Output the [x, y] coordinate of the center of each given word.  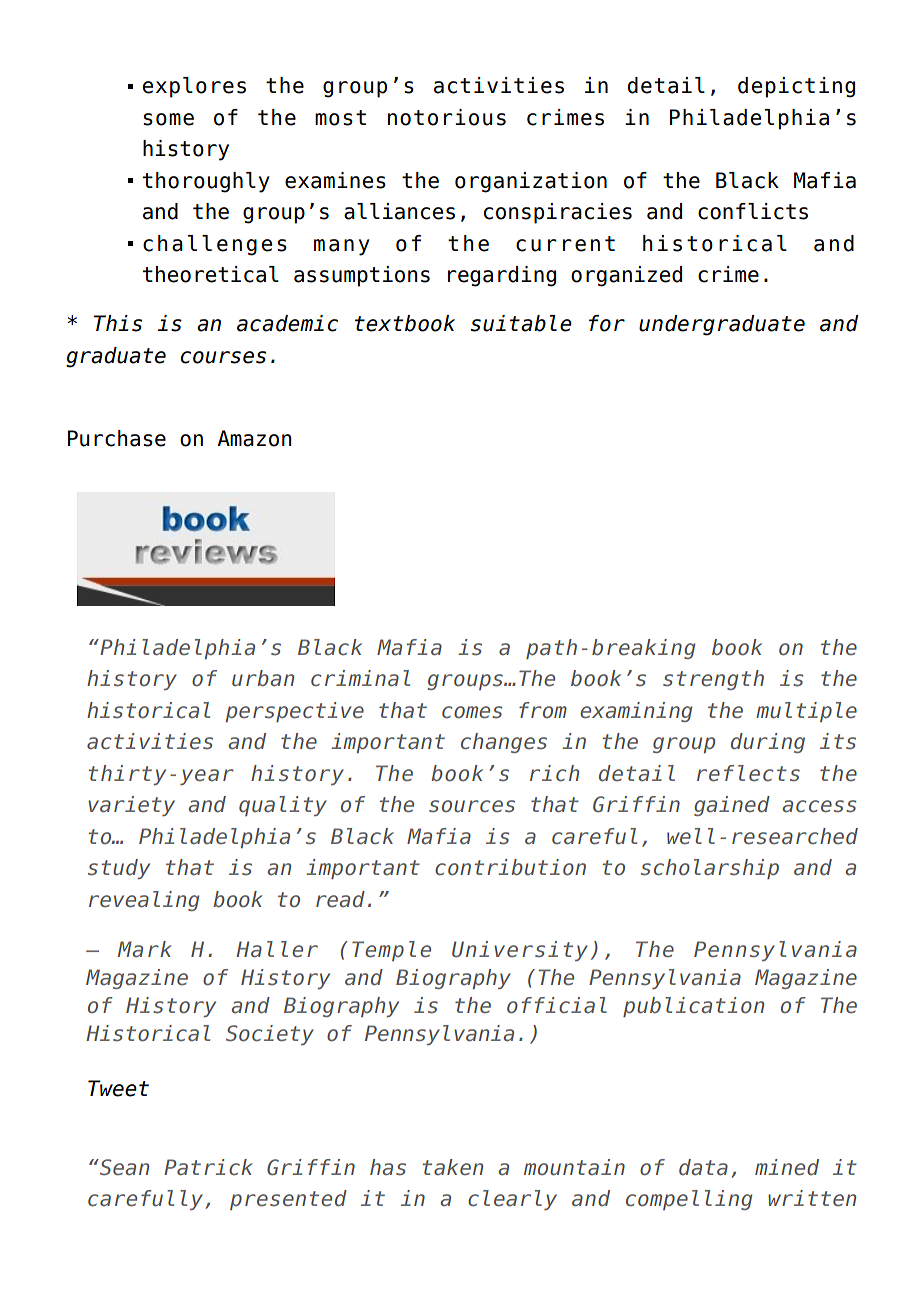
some [168, 119]
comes [472, 712]
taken [453, 1167]
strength [713, 680]
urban [263, 678]
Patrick [208, 1167]
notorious [447, 117]
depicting [796, 87]
